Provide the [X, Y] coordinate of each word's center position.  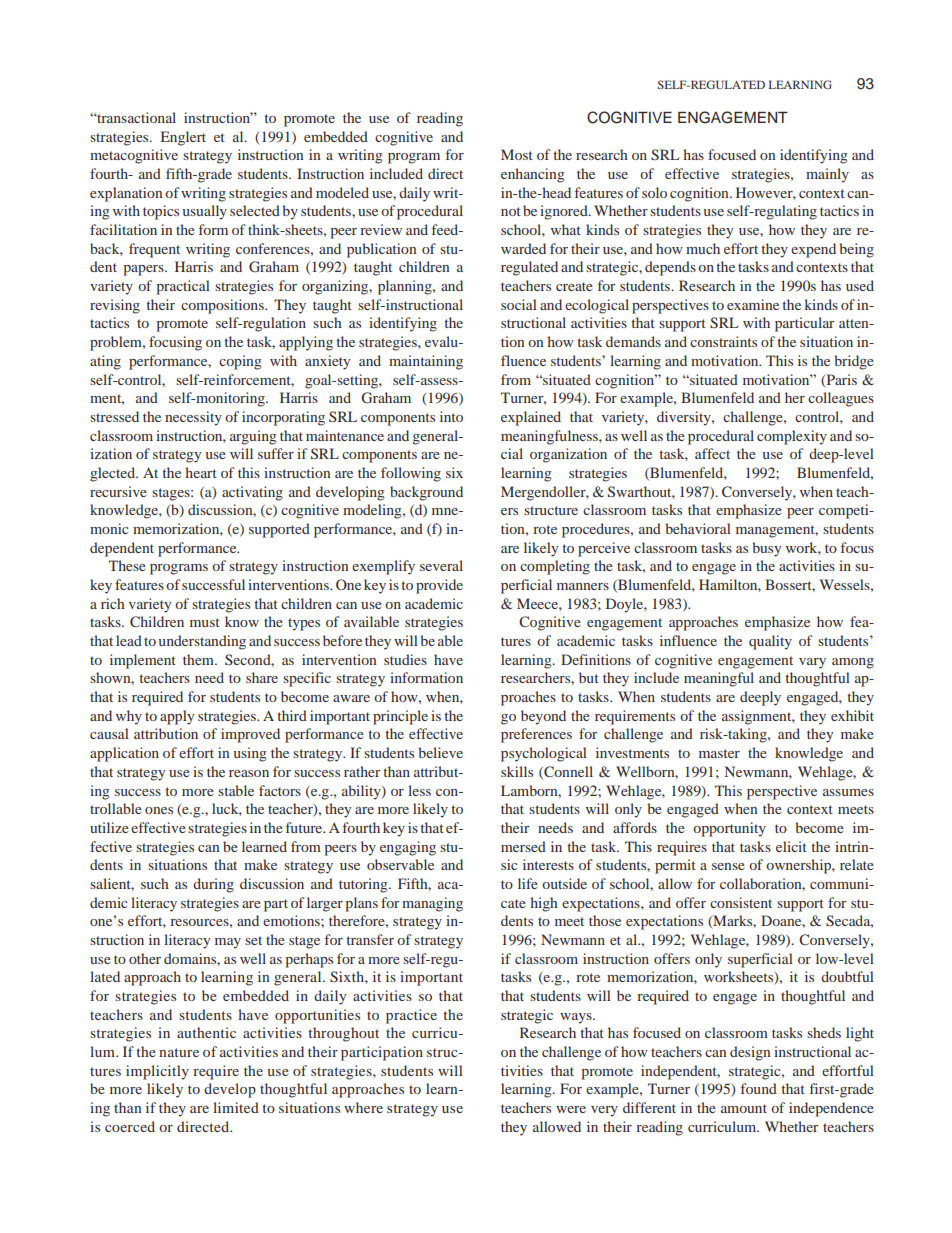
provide [439, 586]
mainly [827, 175]
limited [236, 1107]
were [571, 1109]
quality [770, 642]
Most [517, 154]
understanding [202, 642]
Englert [183, 138]
